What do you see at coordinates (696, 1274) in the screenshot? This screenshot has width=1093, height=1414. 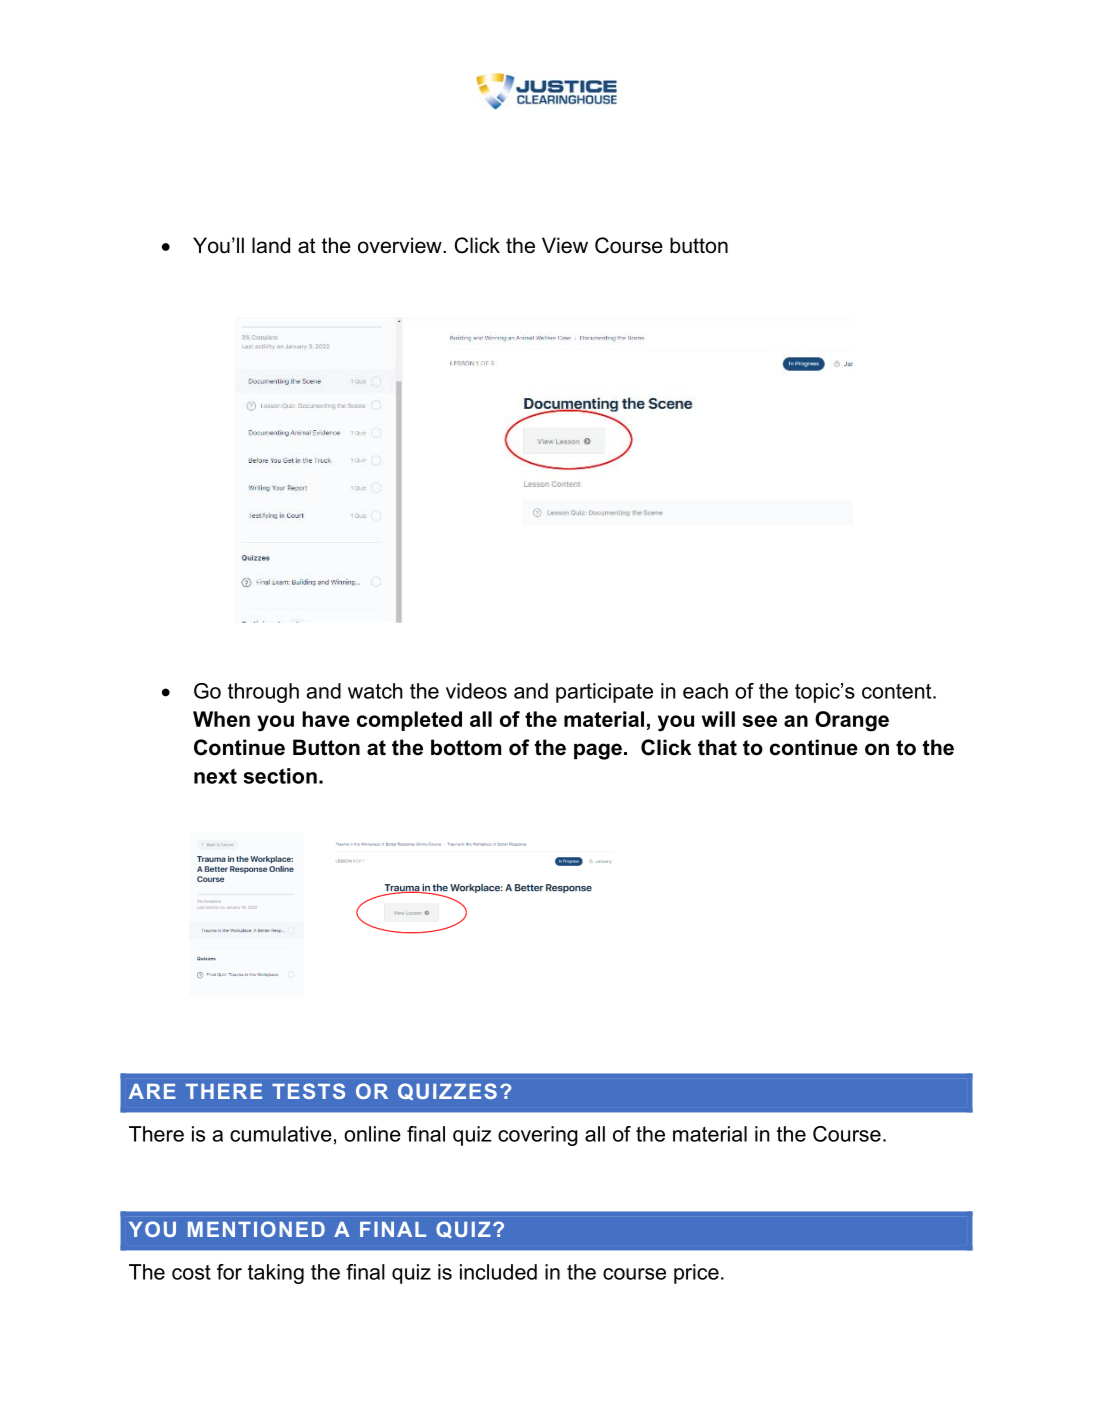 I see `price` at bounding box center [696, 1274].
